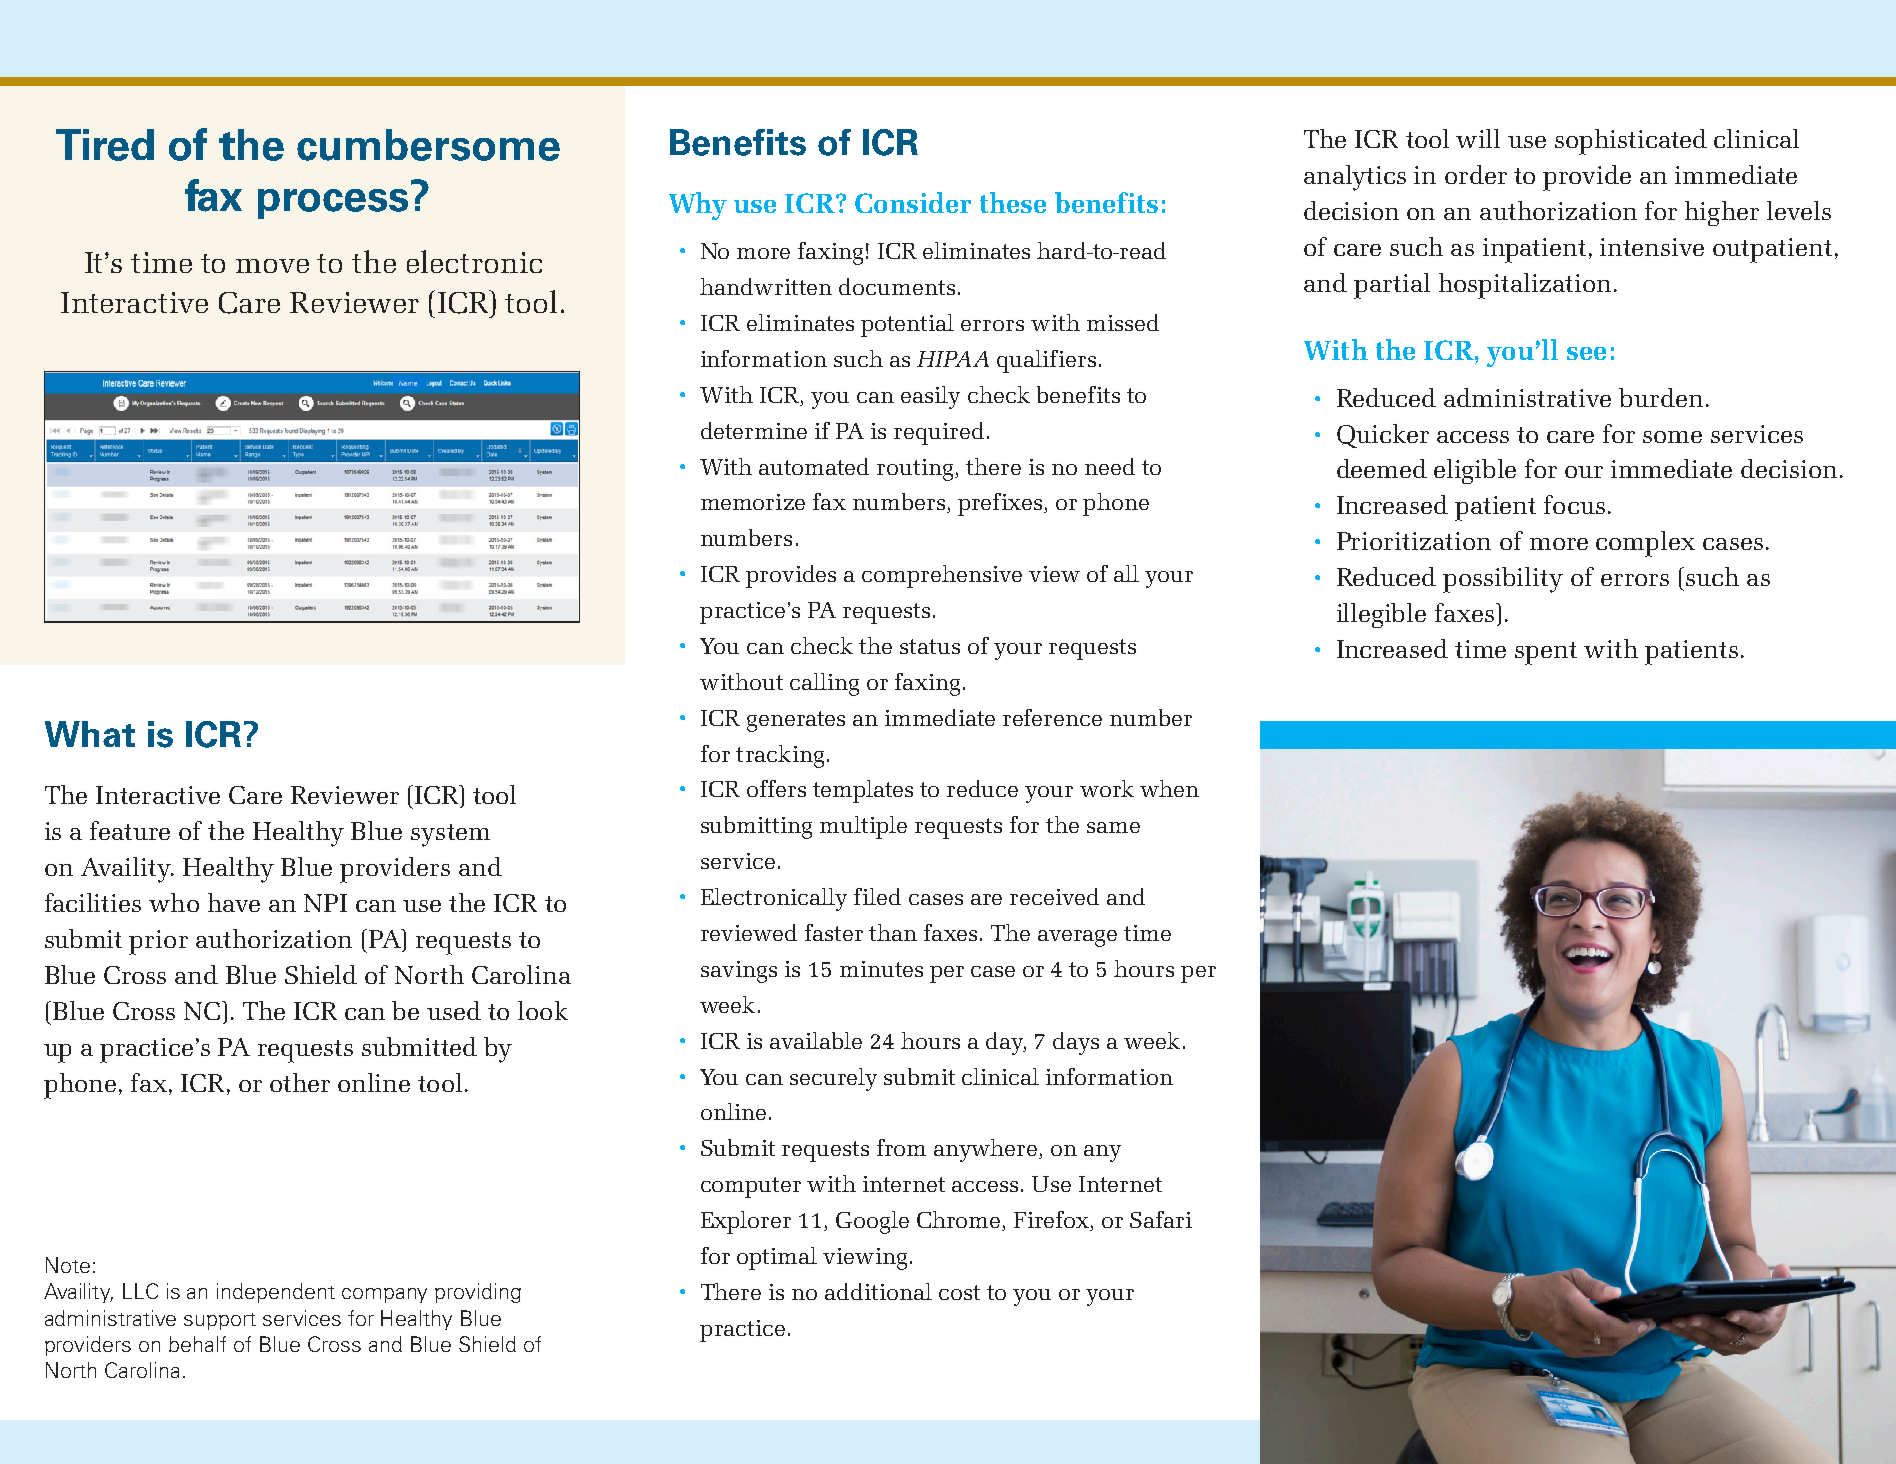  I want to click on available, so click(816, 1040).
